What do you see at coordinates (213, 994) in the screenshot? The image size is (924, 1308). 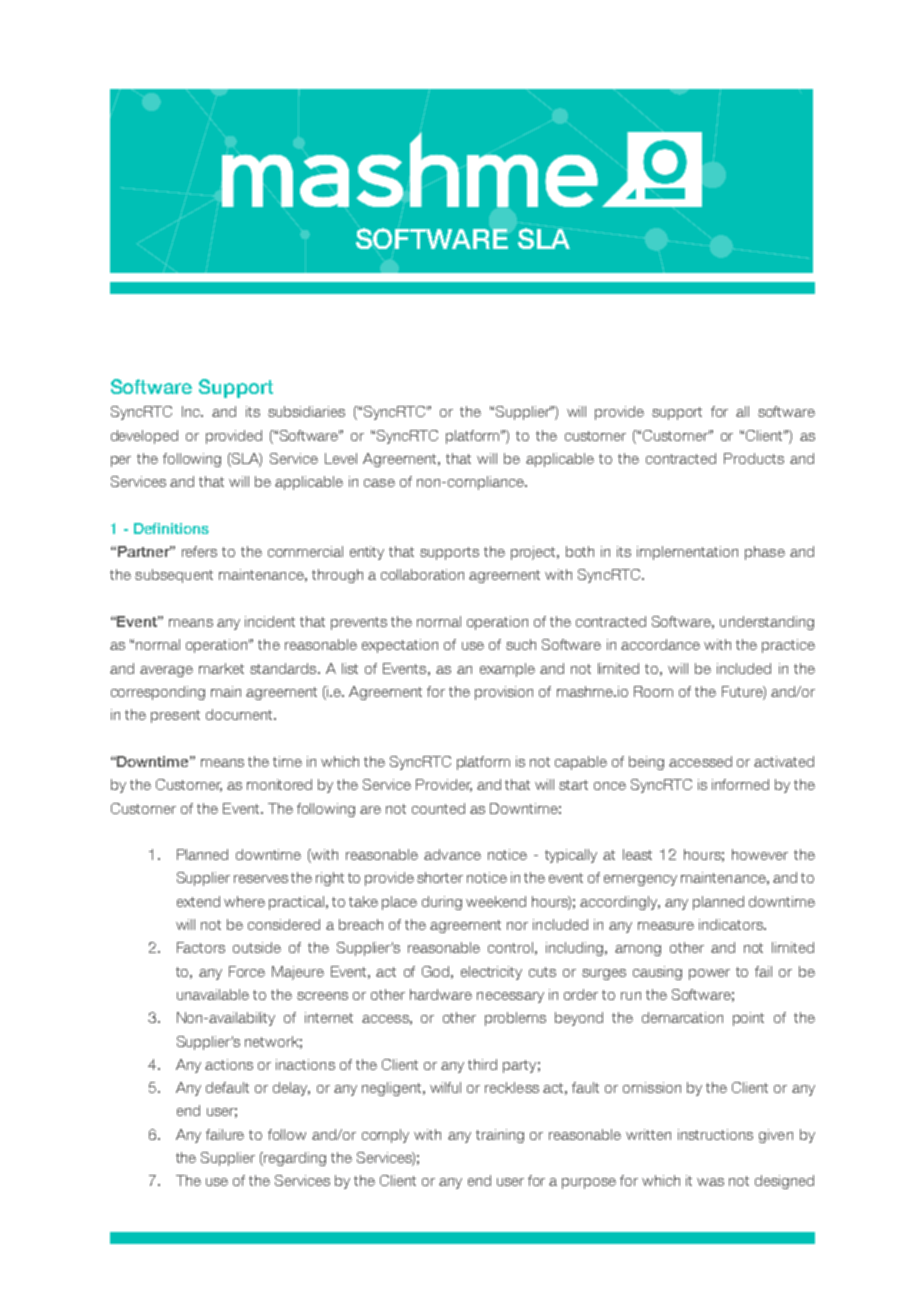 I see `unavailable` at bounding box center [213, 994].
